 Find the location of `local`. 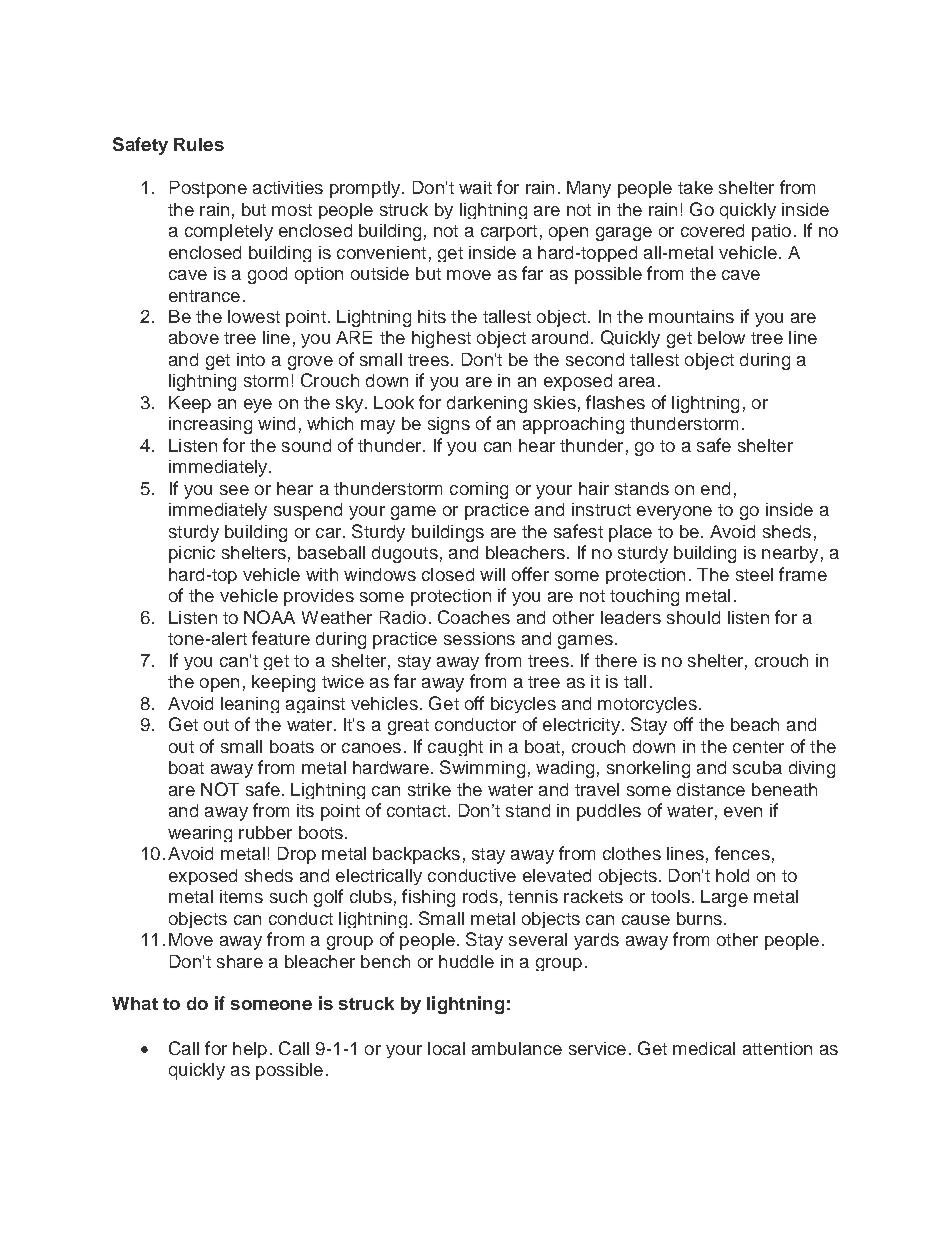

local is located at coordinates (446, 1048).
